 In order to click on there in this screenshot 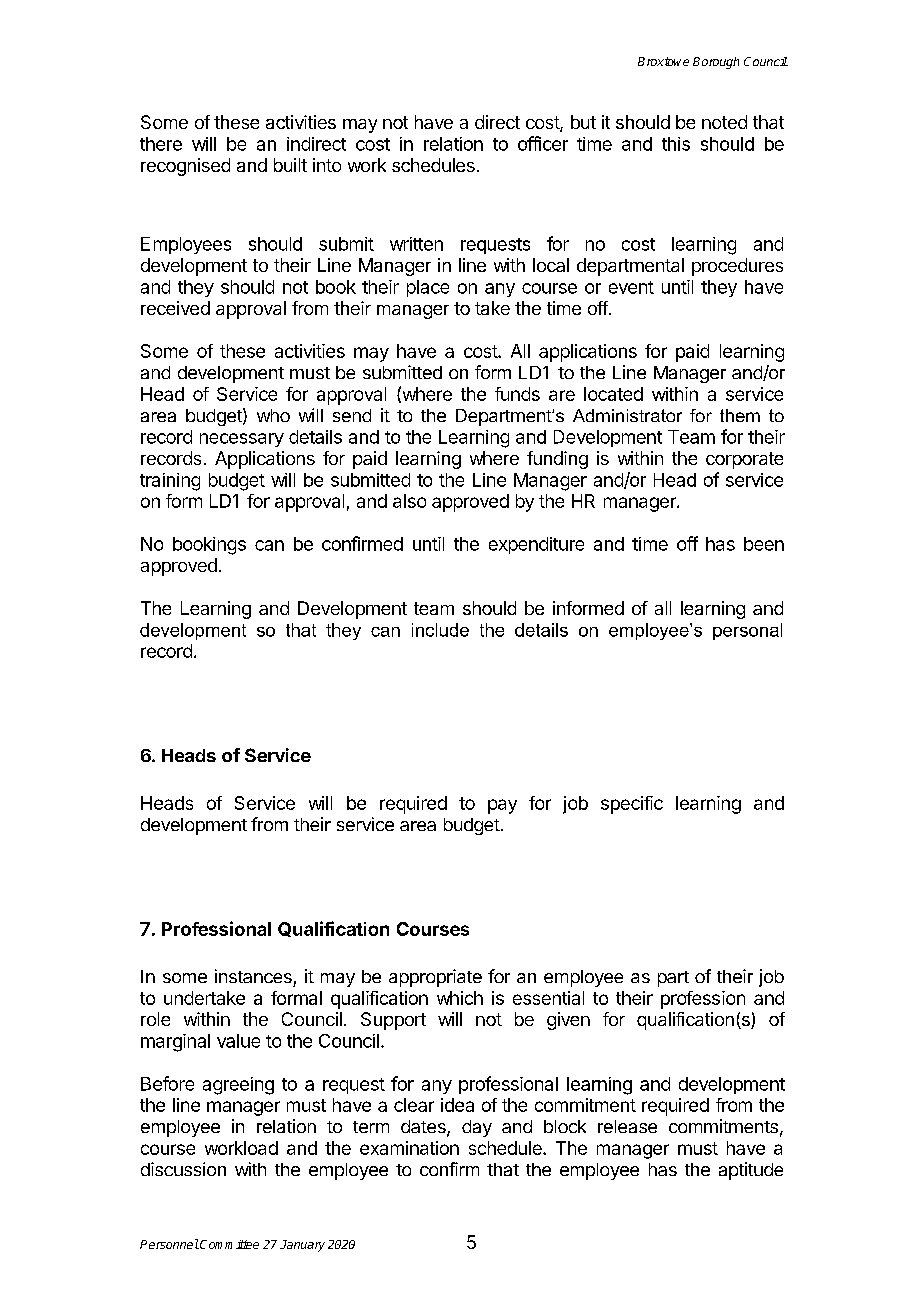, I will do `click(161, 144)`.
